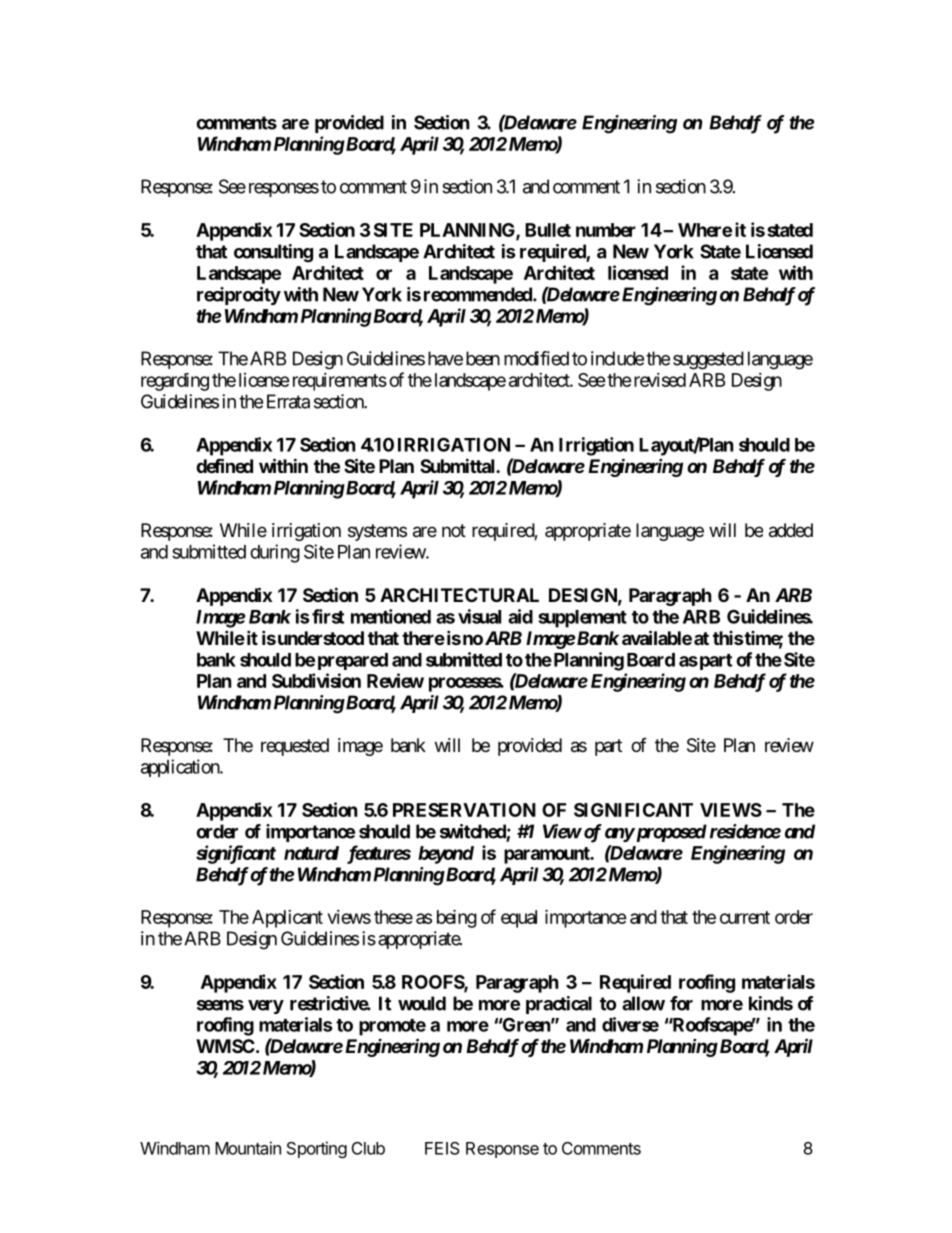 This screenshot has height=1233, width=952. What do you see at coordinates (273, 253) in the screenshot?
I see `consulting` at bounding box center [273, 253].
